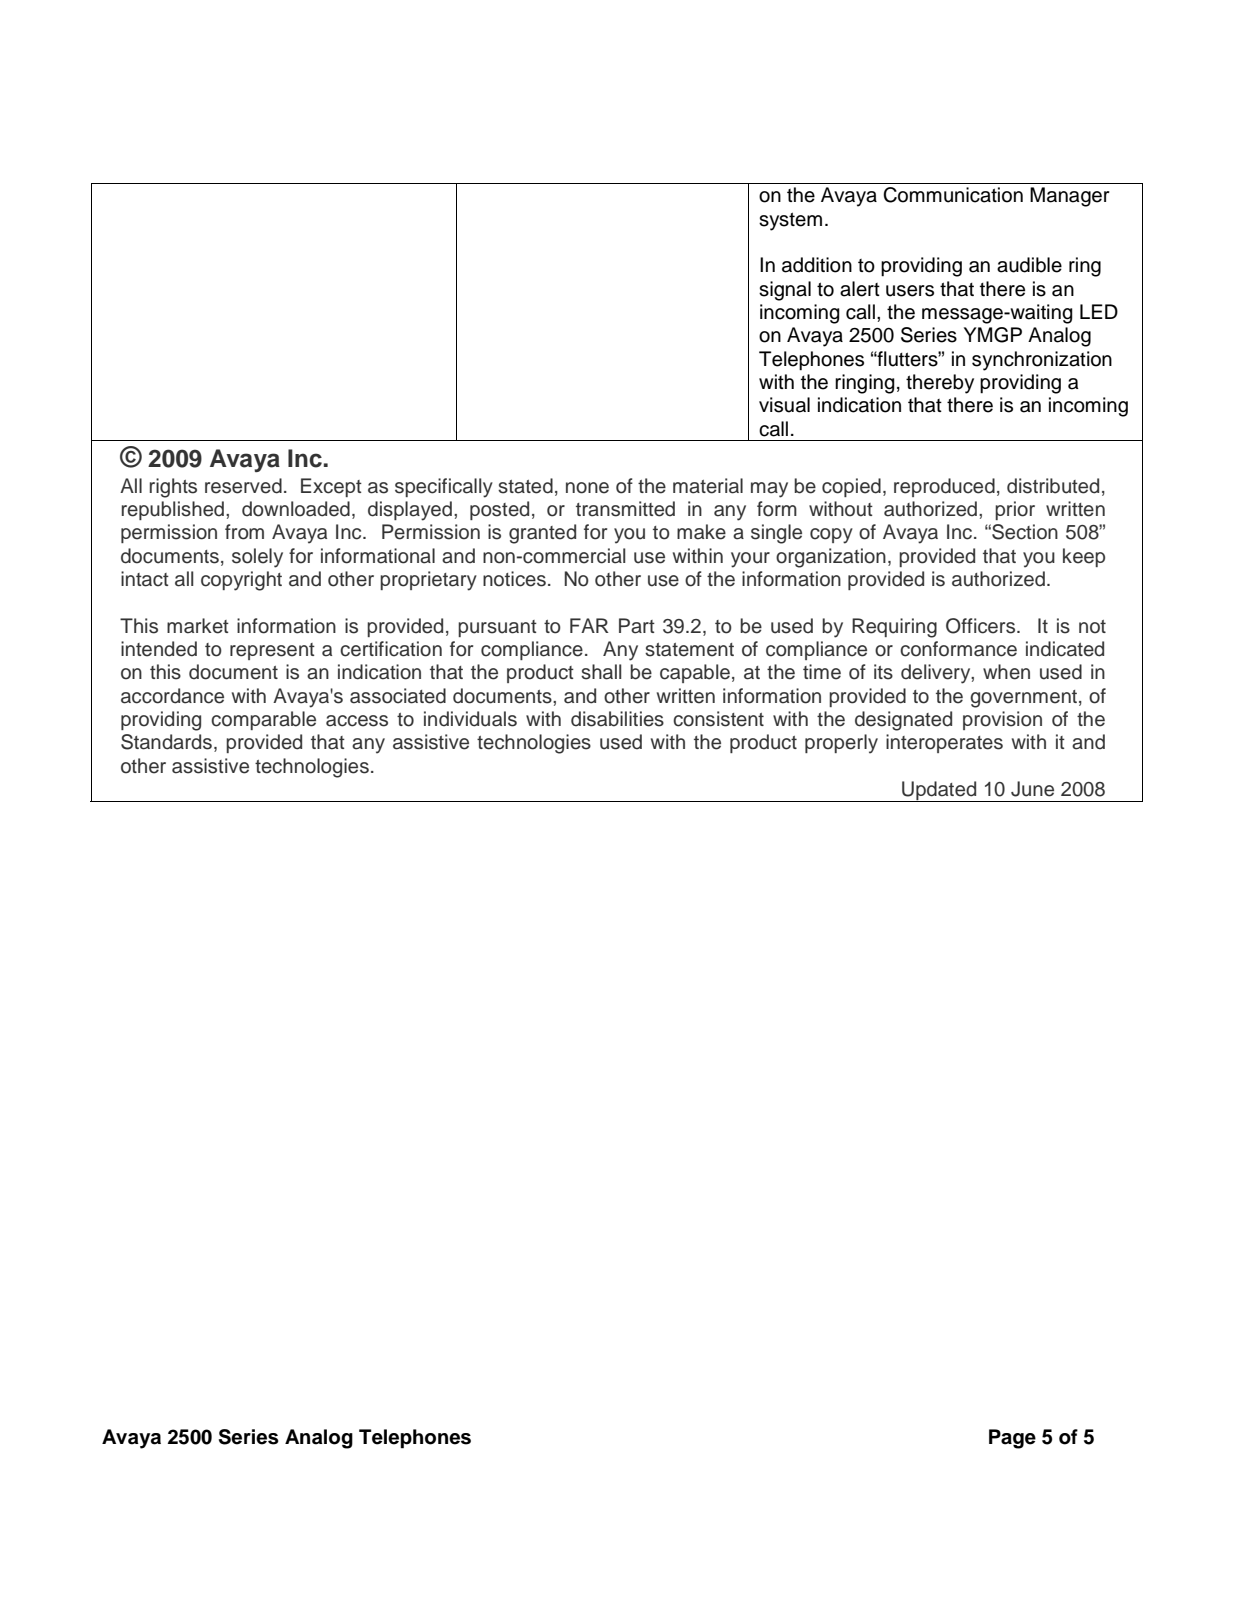 This page has height=1607, width=1241. Describe the element at coordinates (1012, 1439) in the page. I see `Page` at that location.
